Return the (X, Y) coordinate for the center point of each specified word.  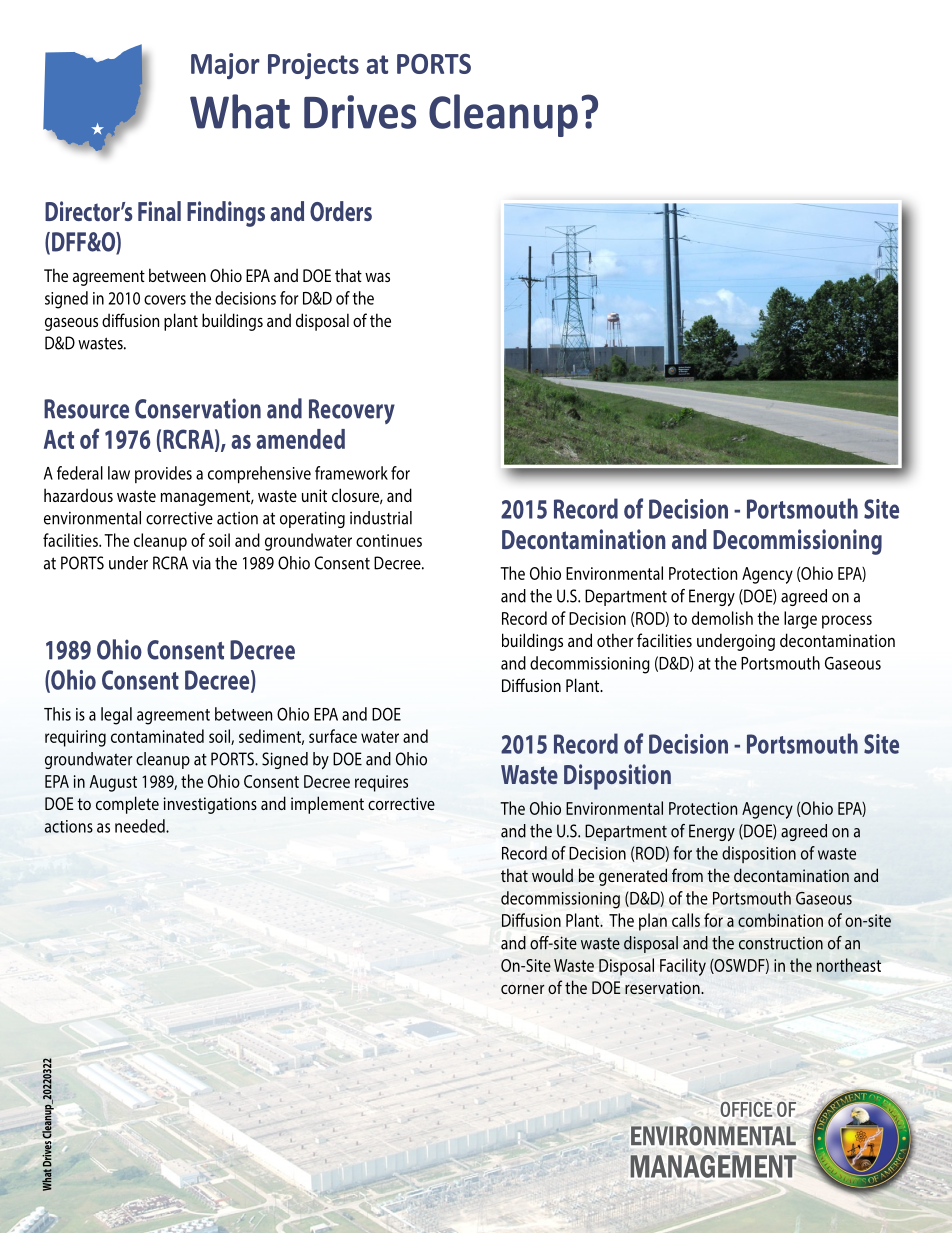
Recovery (352, 411)
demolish (722, 618)
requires (381, 783)
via (201, 563)
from (687, 875)
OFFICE (746, 1109)
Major (225, 66)
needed (141, 826)
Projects (313, 66)
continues (389, 540)
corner (523, 989)
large (800, 620)
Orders (341, 211)
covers (165, 300)
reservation (663, 987)
